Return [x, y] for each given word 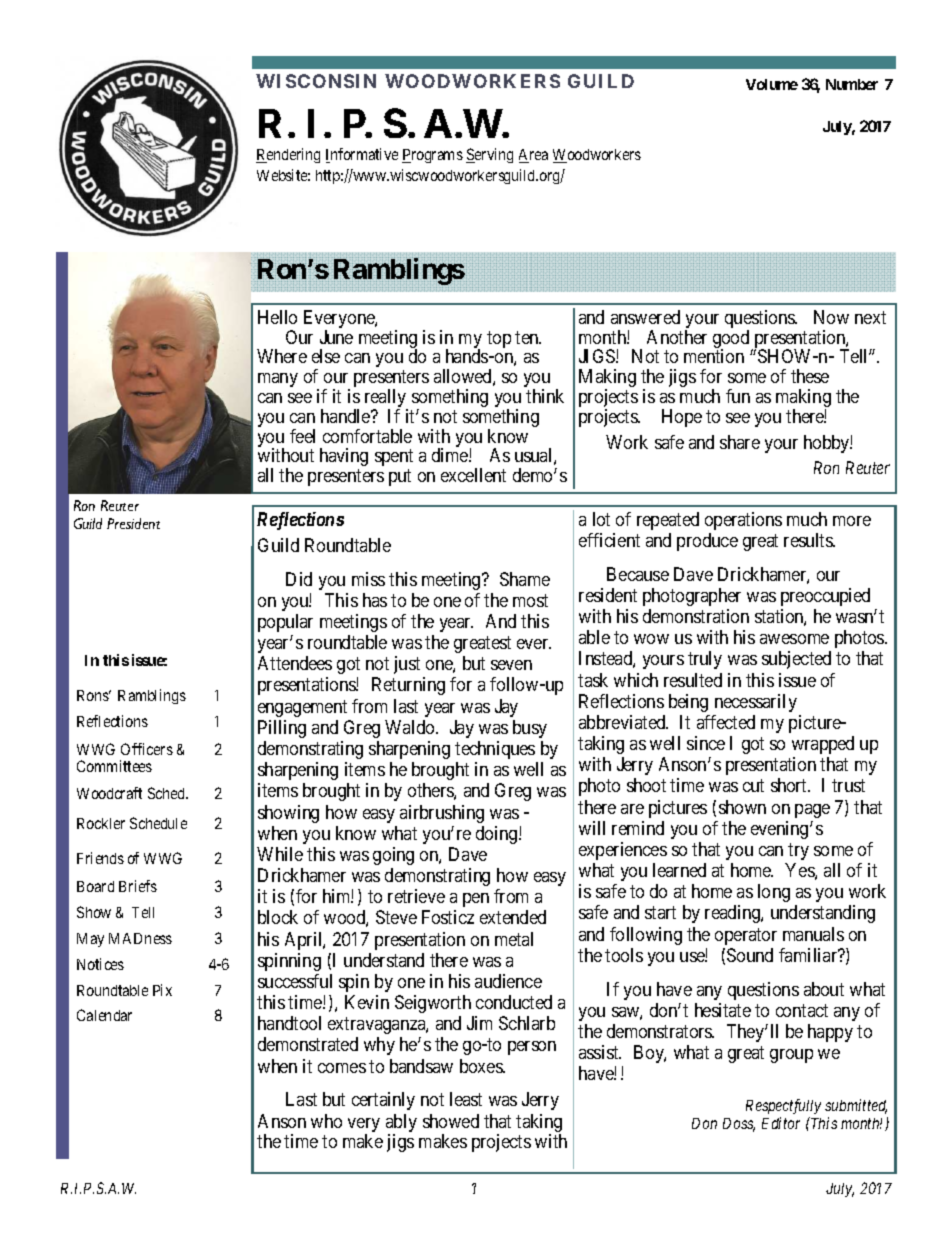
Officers [147, 749]
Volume [772, 84]
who [326, 1121]
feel [302, 436]
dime [451, 455]
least [466, 1099]
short [790, 785]
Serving [489, 155]
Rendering [288, 155]
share [740, 442]
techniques [495, 750]
